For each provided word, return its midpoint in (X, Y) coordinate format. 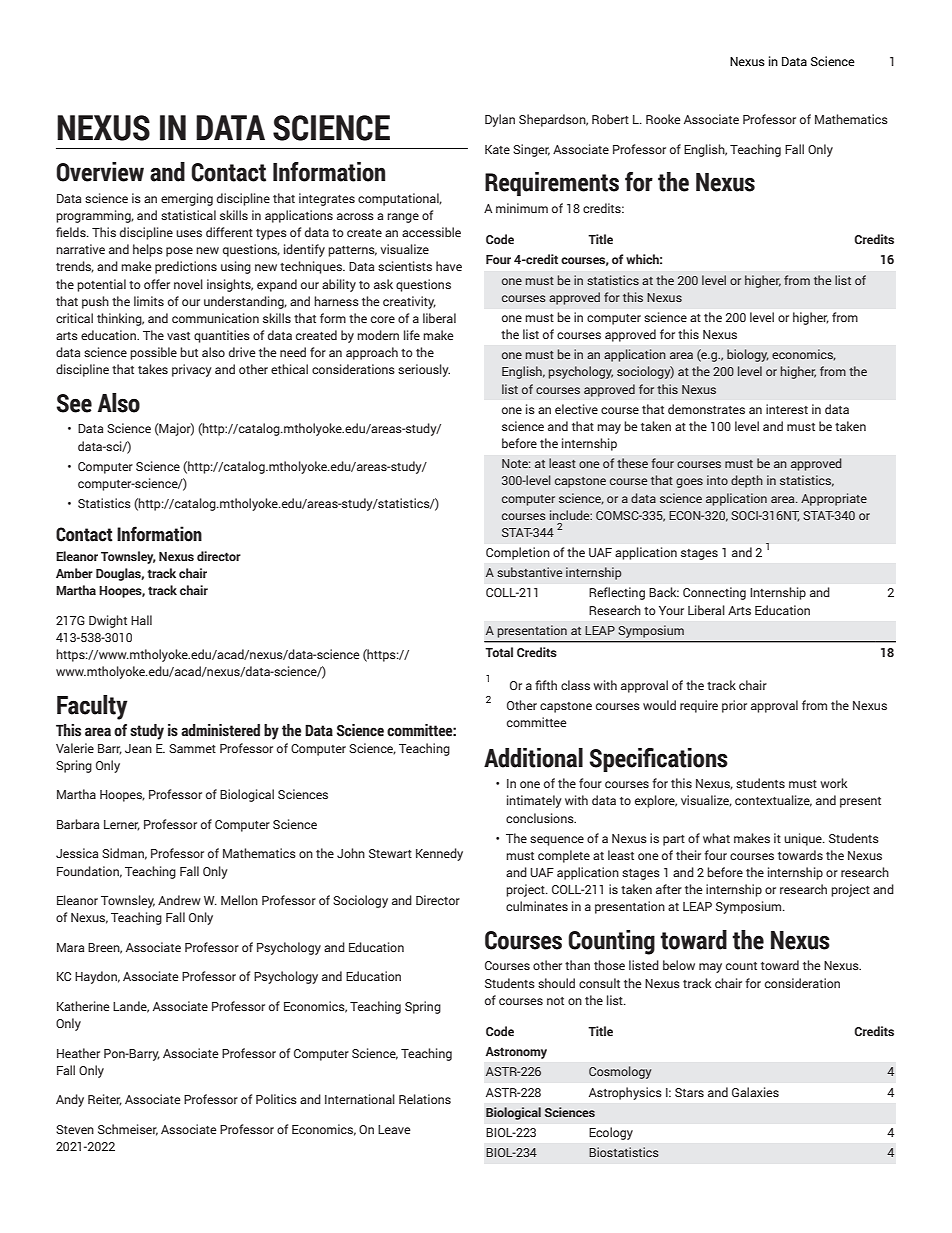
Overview (100, 172)
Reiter (105, 1100)
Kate (497, 149)
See (74, 403)
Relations (425, 1099)
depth (747, 481)
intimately (534, 801)
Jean (138, 748)
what (716, 838)
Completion (518, 553)
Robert (610, 119)
